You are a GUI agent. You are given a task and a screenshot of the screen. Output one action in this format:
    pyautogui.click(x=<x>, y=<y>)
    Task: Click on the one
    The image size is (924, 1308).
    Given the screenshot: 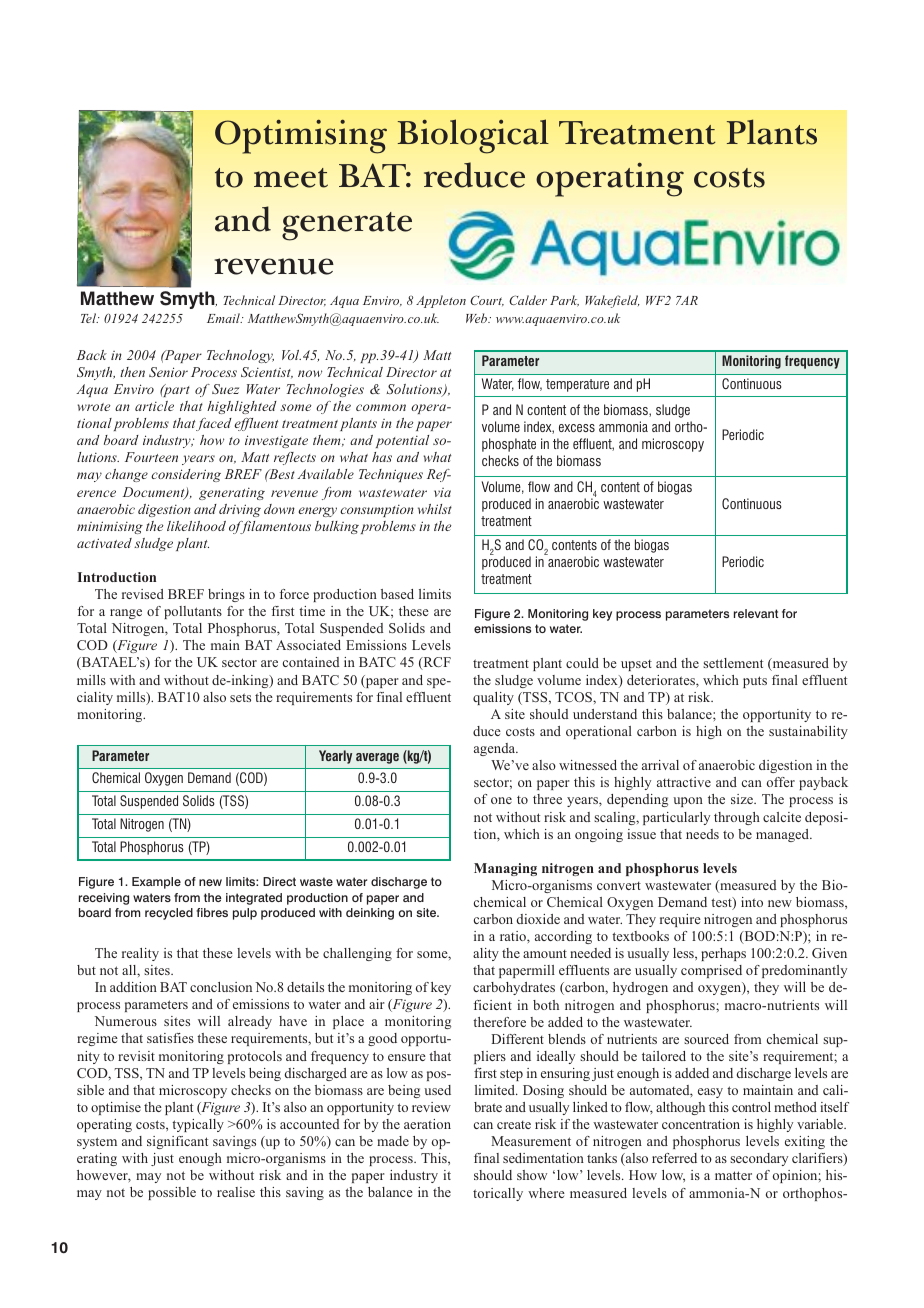 What is the action you would take?
    pyautogui.click(x=501, y=800)
